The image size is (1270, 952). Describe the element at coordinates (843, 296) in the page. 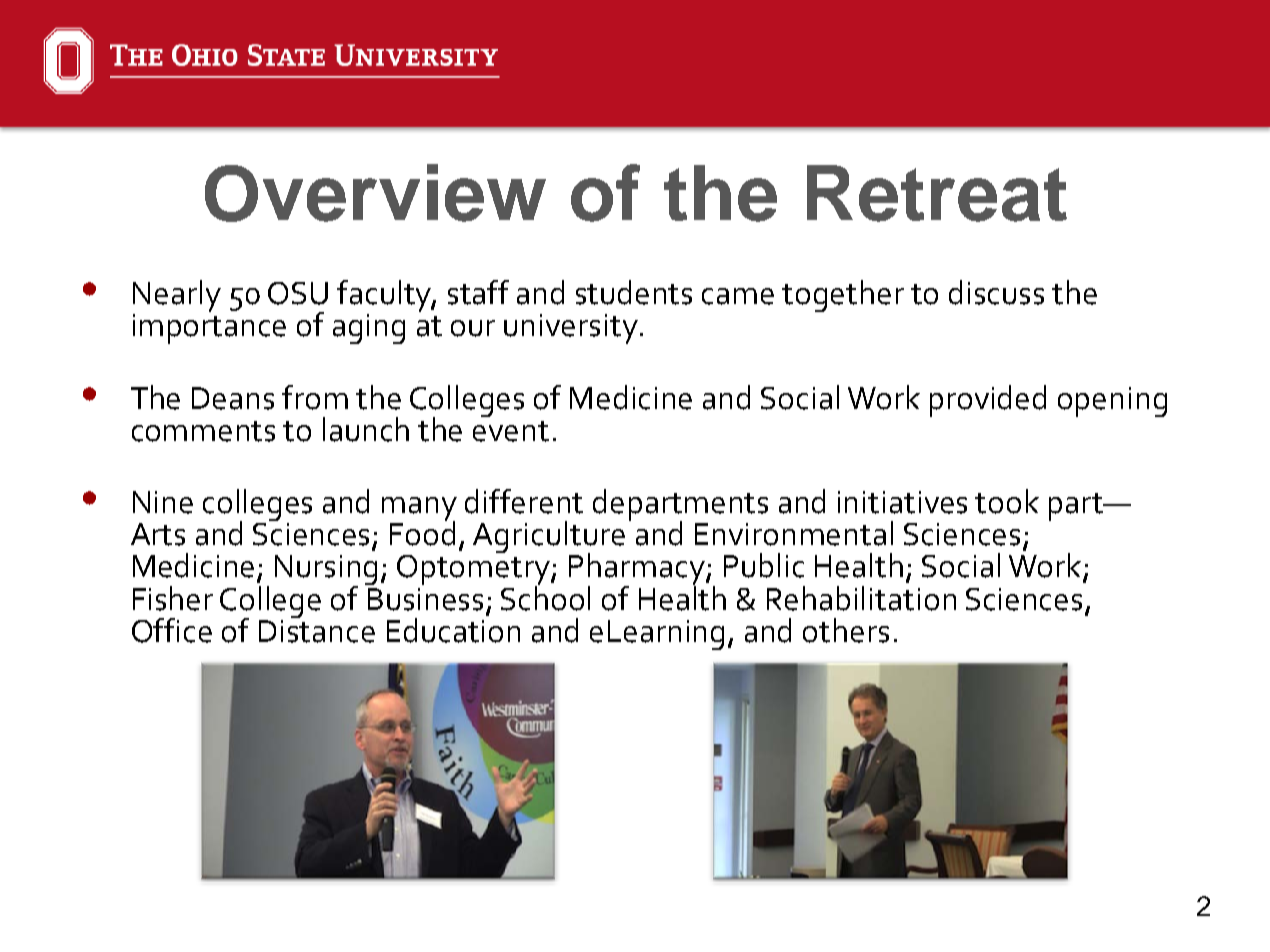

I see `together` at that location.
